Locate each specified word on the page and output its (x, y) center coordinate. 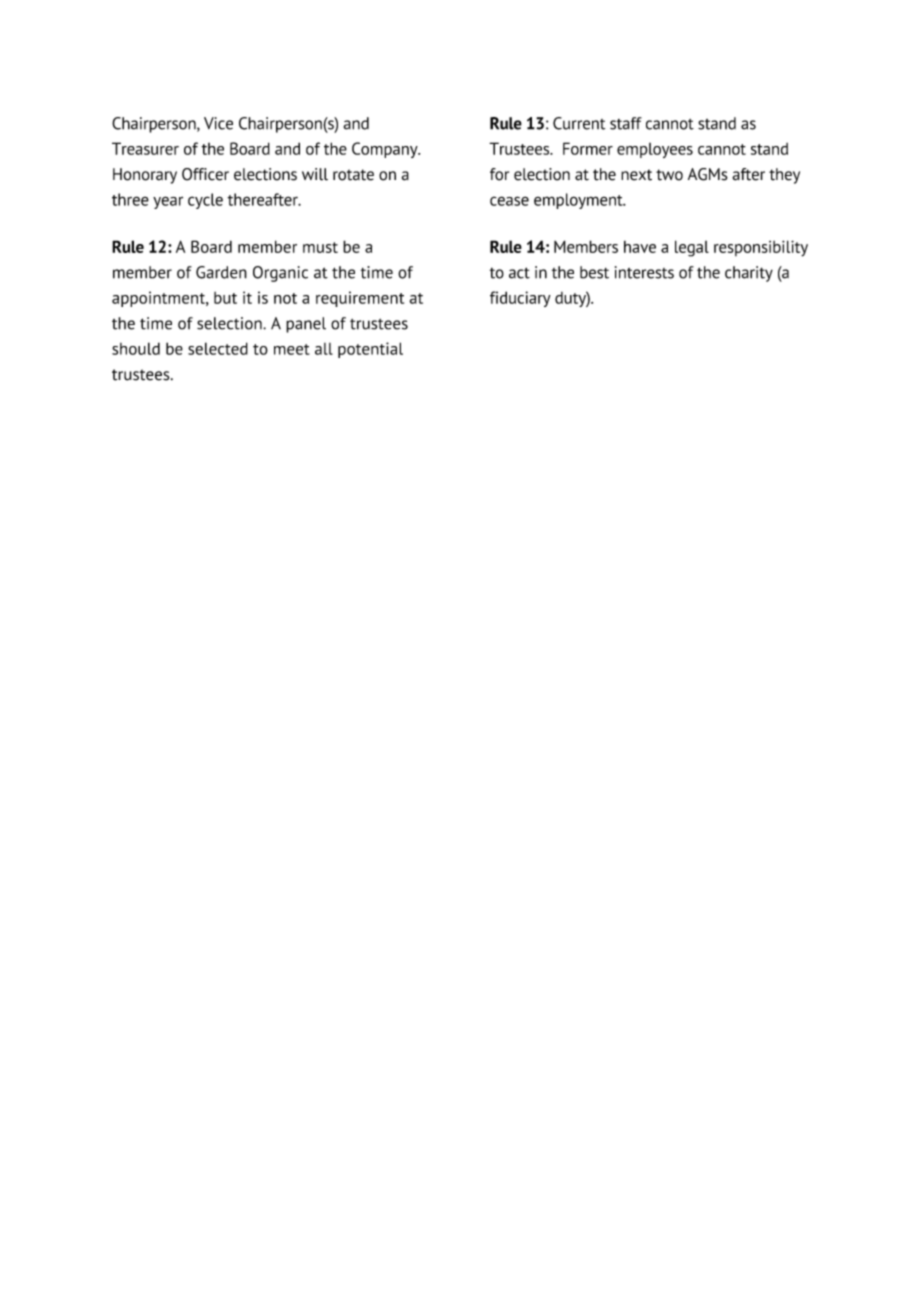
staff (626, 123)
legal (692, 248)
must (320, 247)
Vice (218, 123)
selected (218, 348)
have (640, 247)
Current (579, 123)
